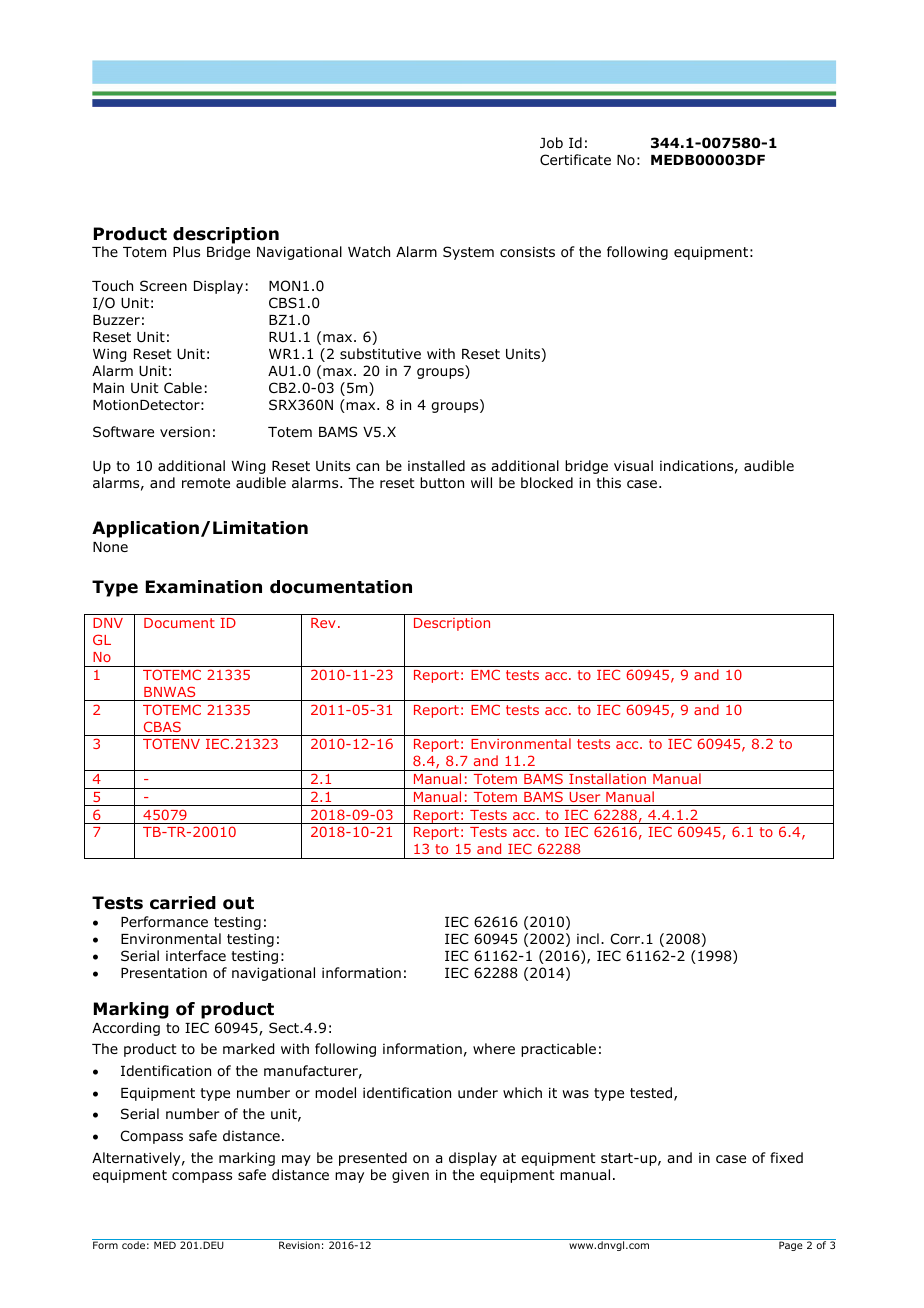  I want to click on System, so click(468, 253).
